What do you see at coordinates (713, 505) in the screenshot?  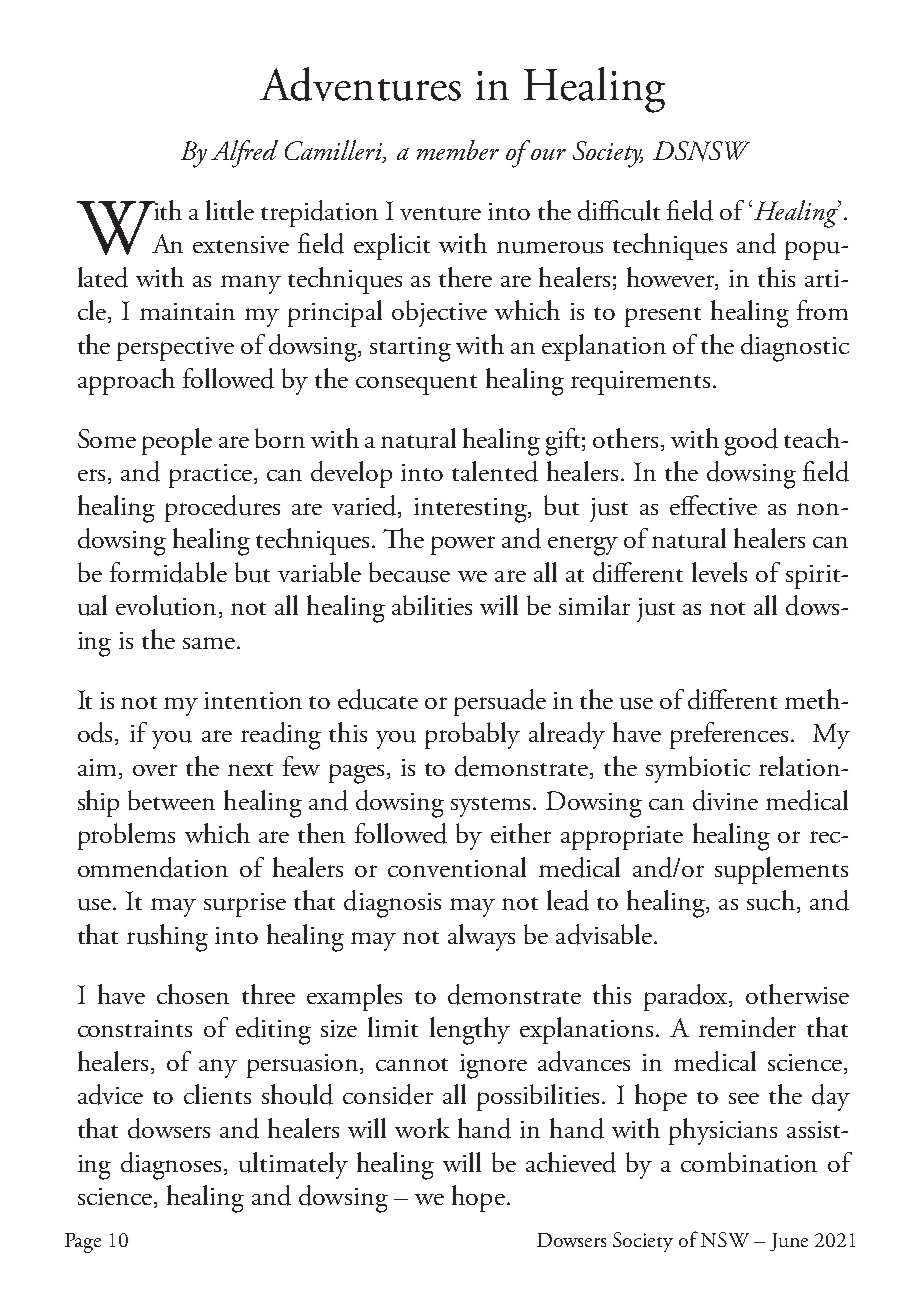 I see `effective` at bounding box center [713, 505].
